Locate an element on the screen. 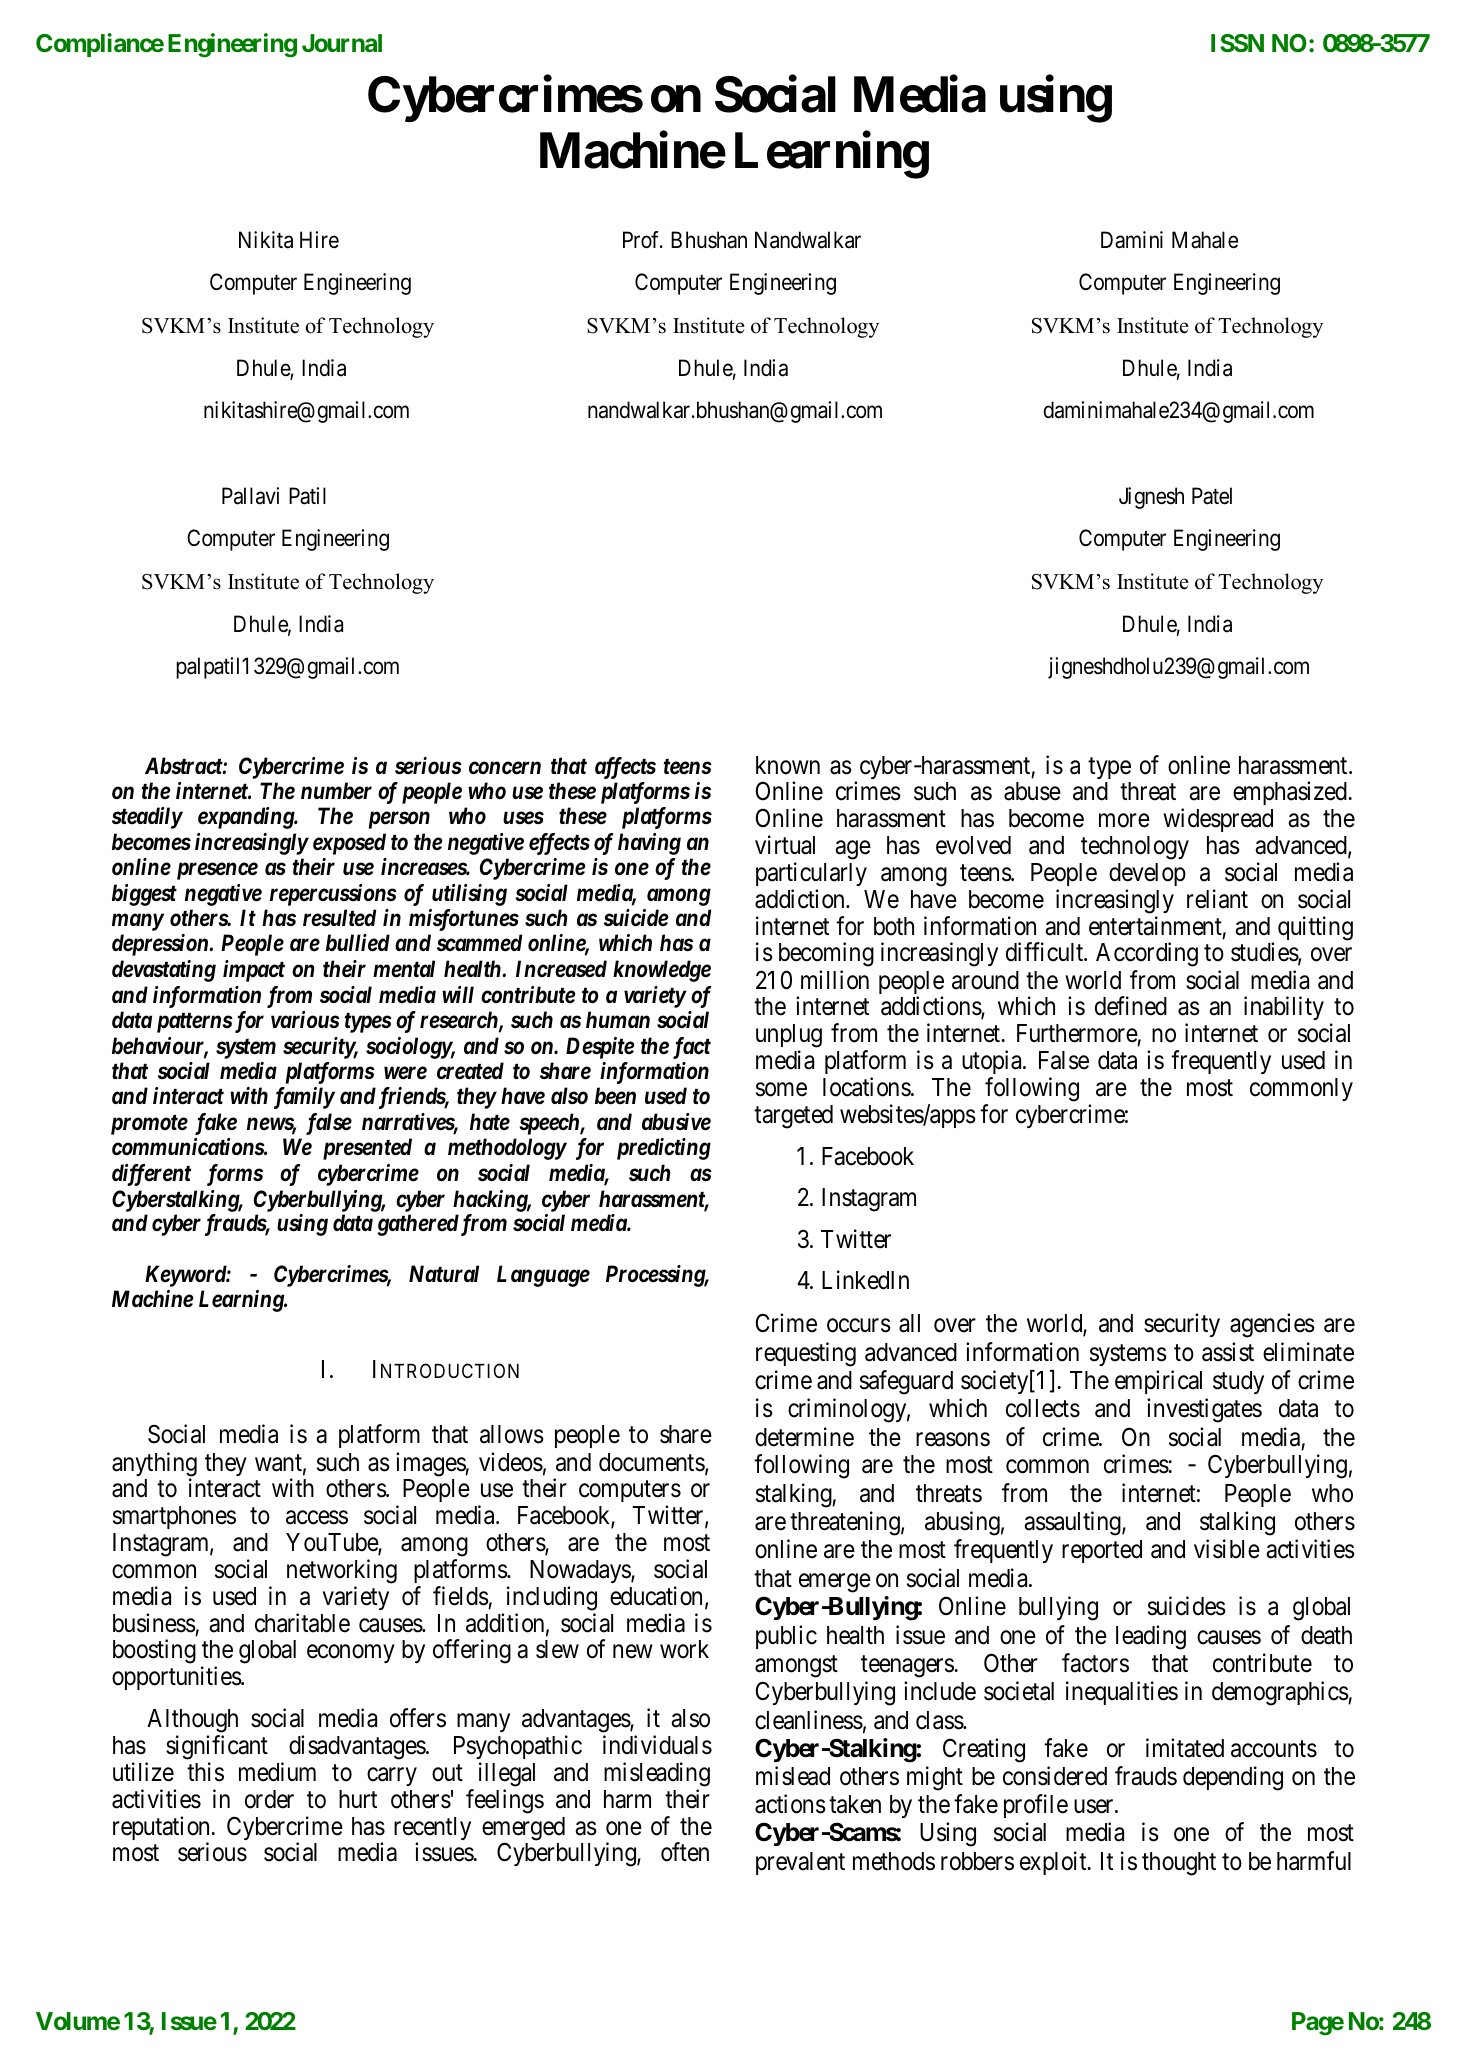  abusive is located at coordinates (676, 1122).
